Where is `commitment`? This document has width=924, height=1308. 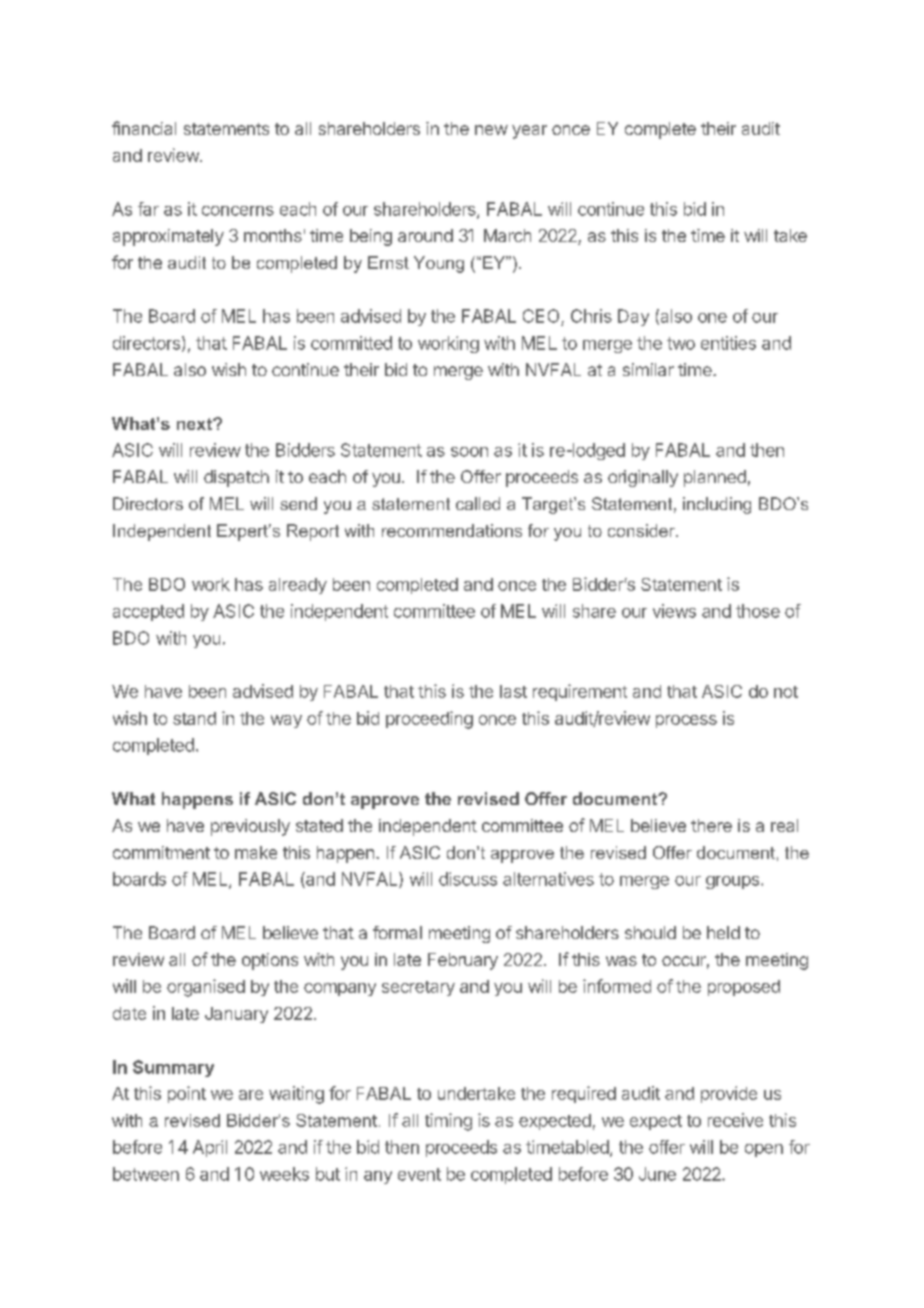 commitment is located at coordinates (161, 852).
